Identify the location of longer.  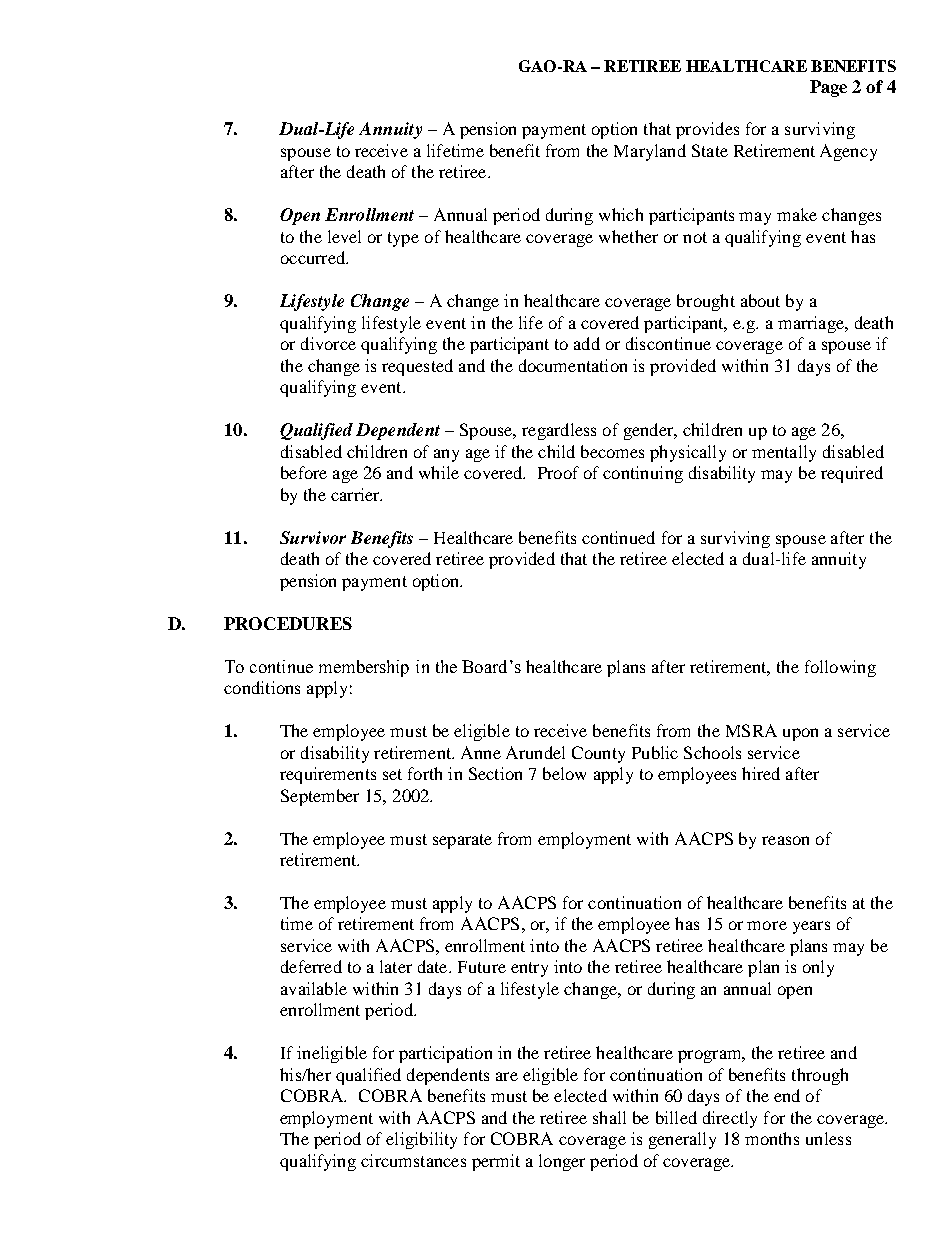
(562, 1162).
